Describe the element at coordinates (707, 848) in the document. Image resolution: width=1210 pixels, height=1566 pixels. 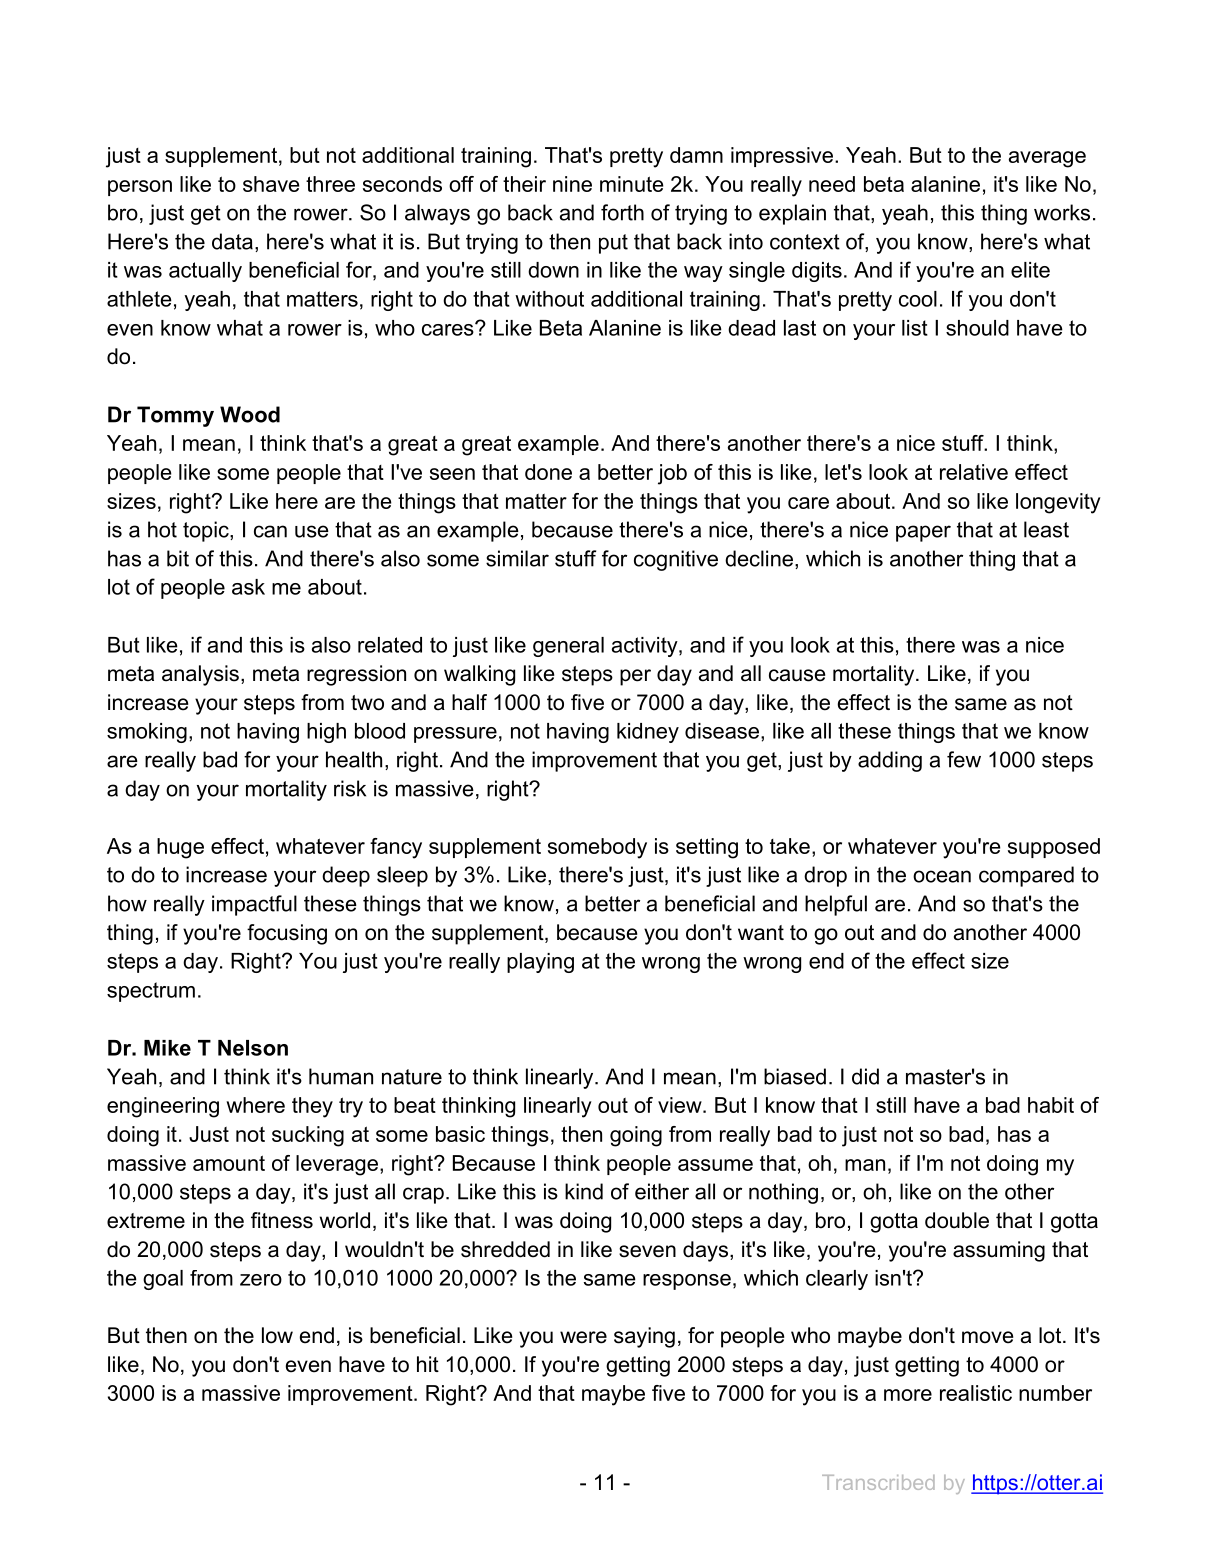
I see `setting` at that location.
